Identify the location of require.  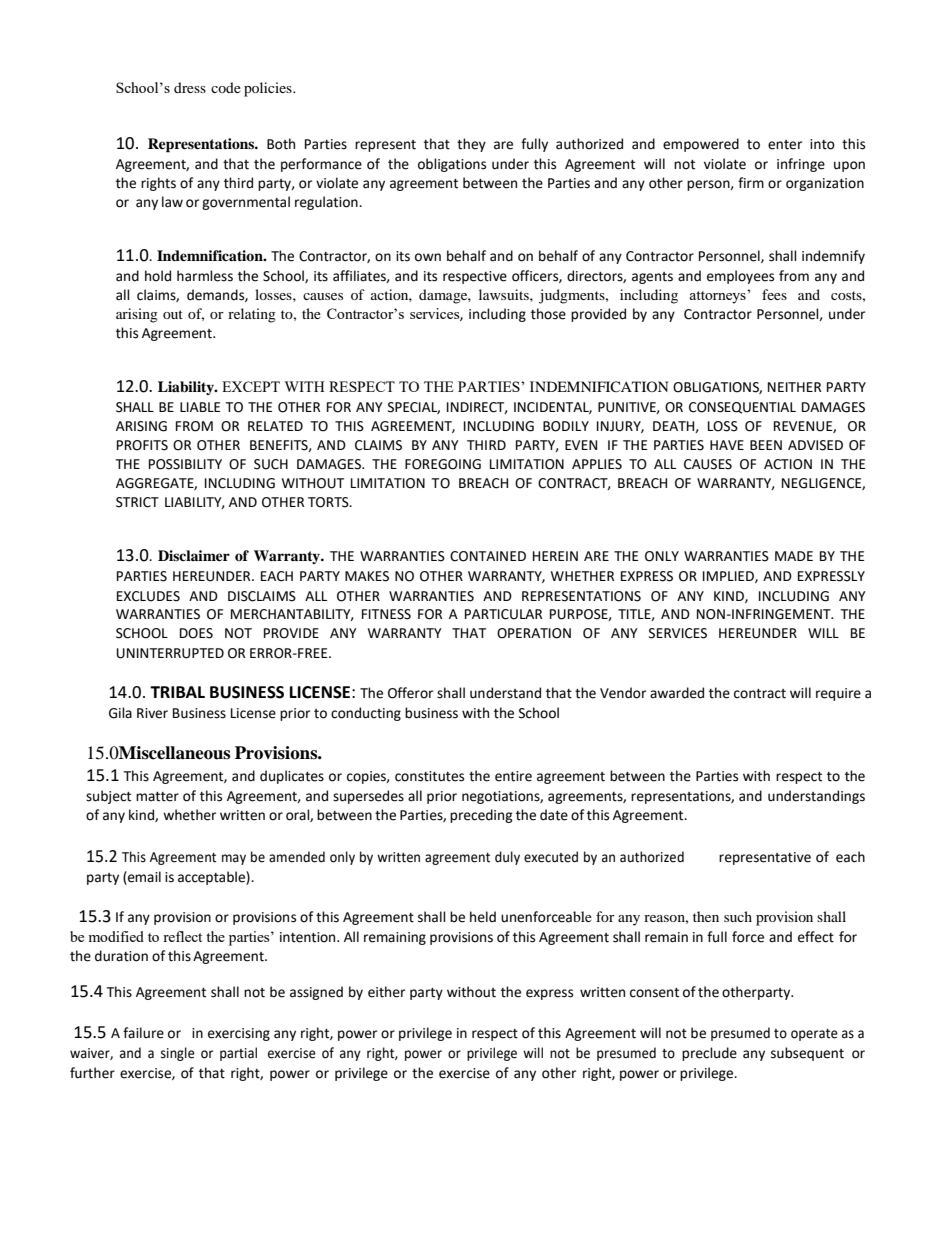
(838, 694).
